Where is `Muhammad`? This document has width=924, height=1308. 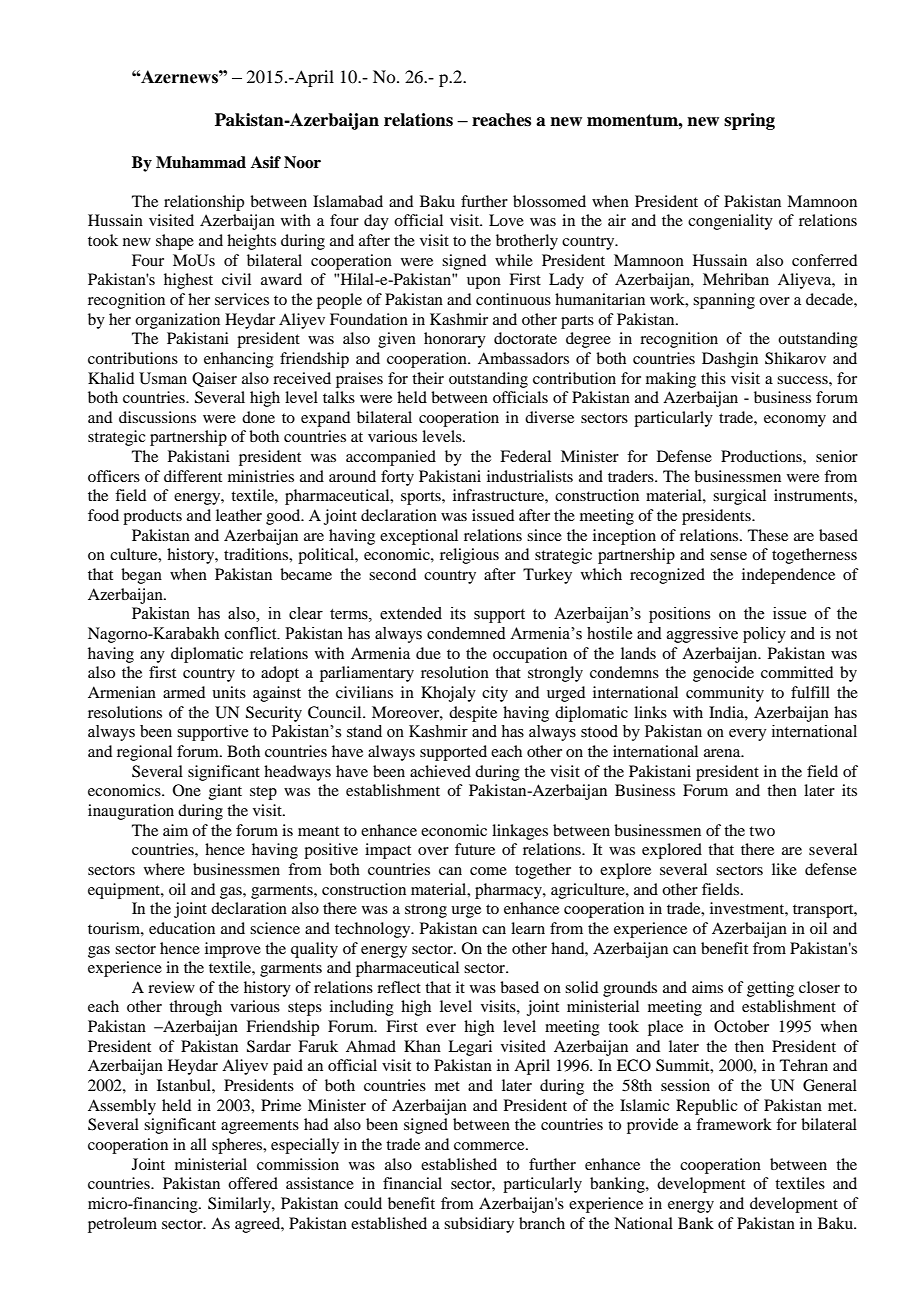
Muhammad is located at coordinates (201, 162).
